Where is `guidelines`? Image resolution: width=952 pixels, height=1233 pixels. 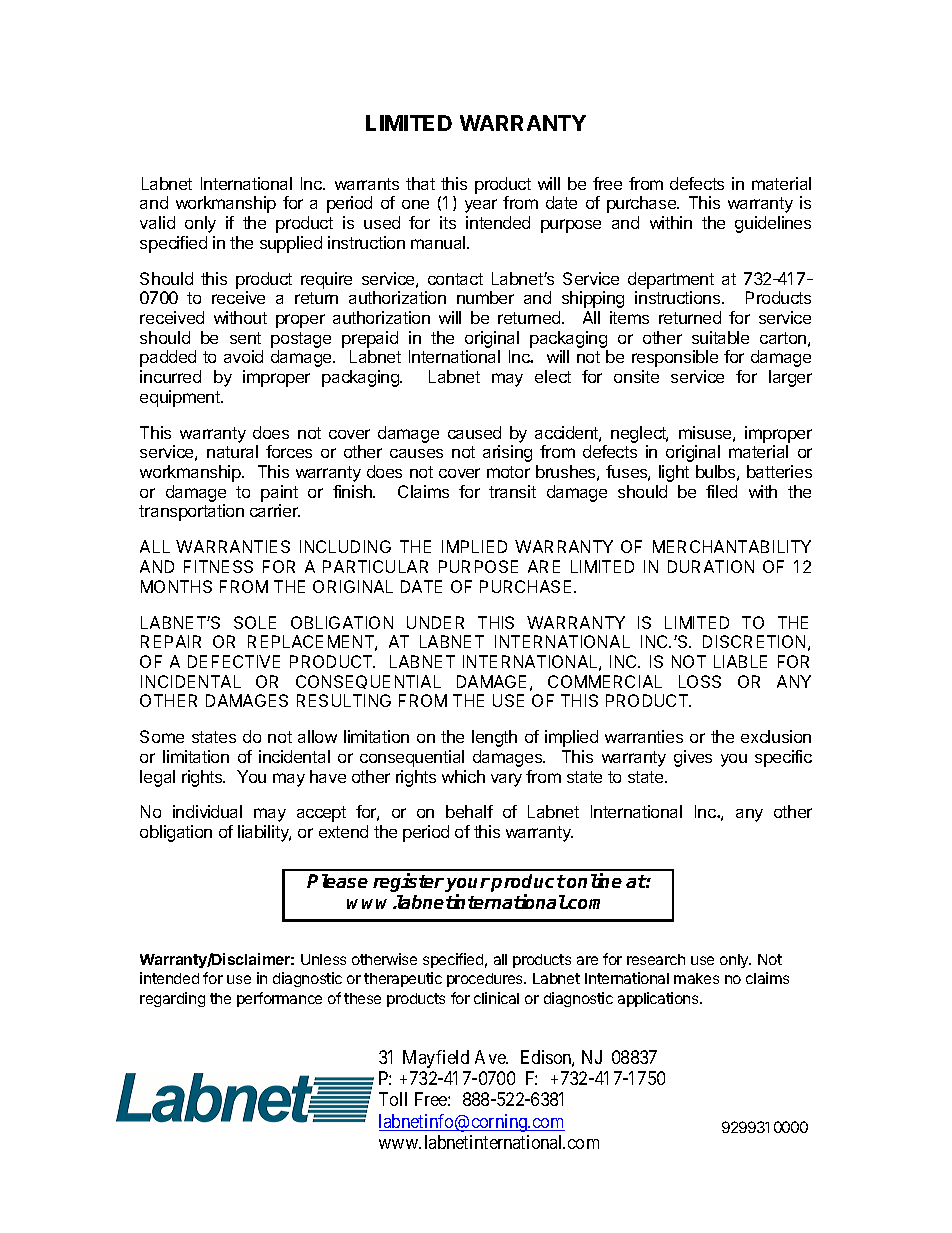 guidelines is located at coordinates (773, 224).
